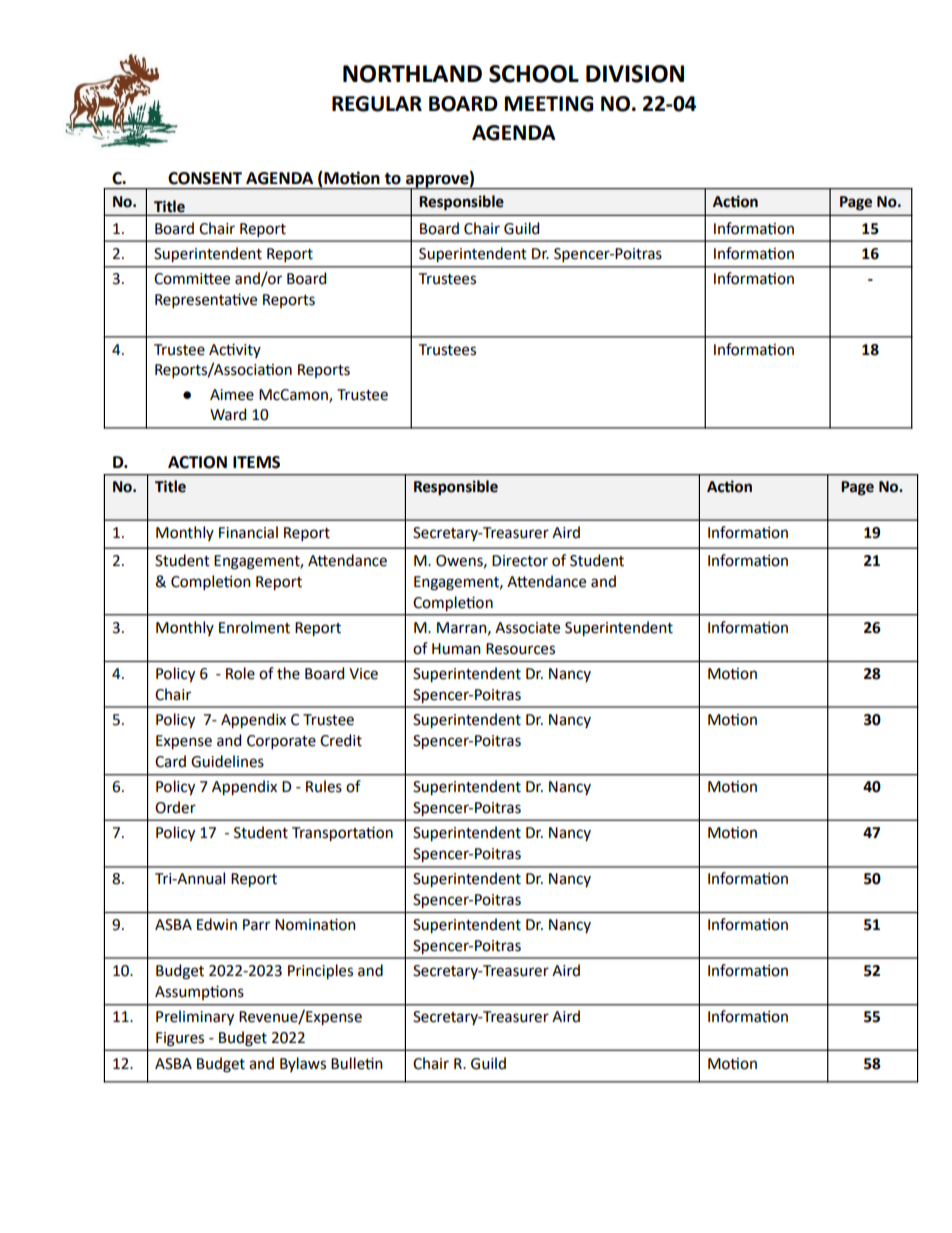  Describe the element at coordinates (205, 178) in the image. I see `CONSENT` at that location.
